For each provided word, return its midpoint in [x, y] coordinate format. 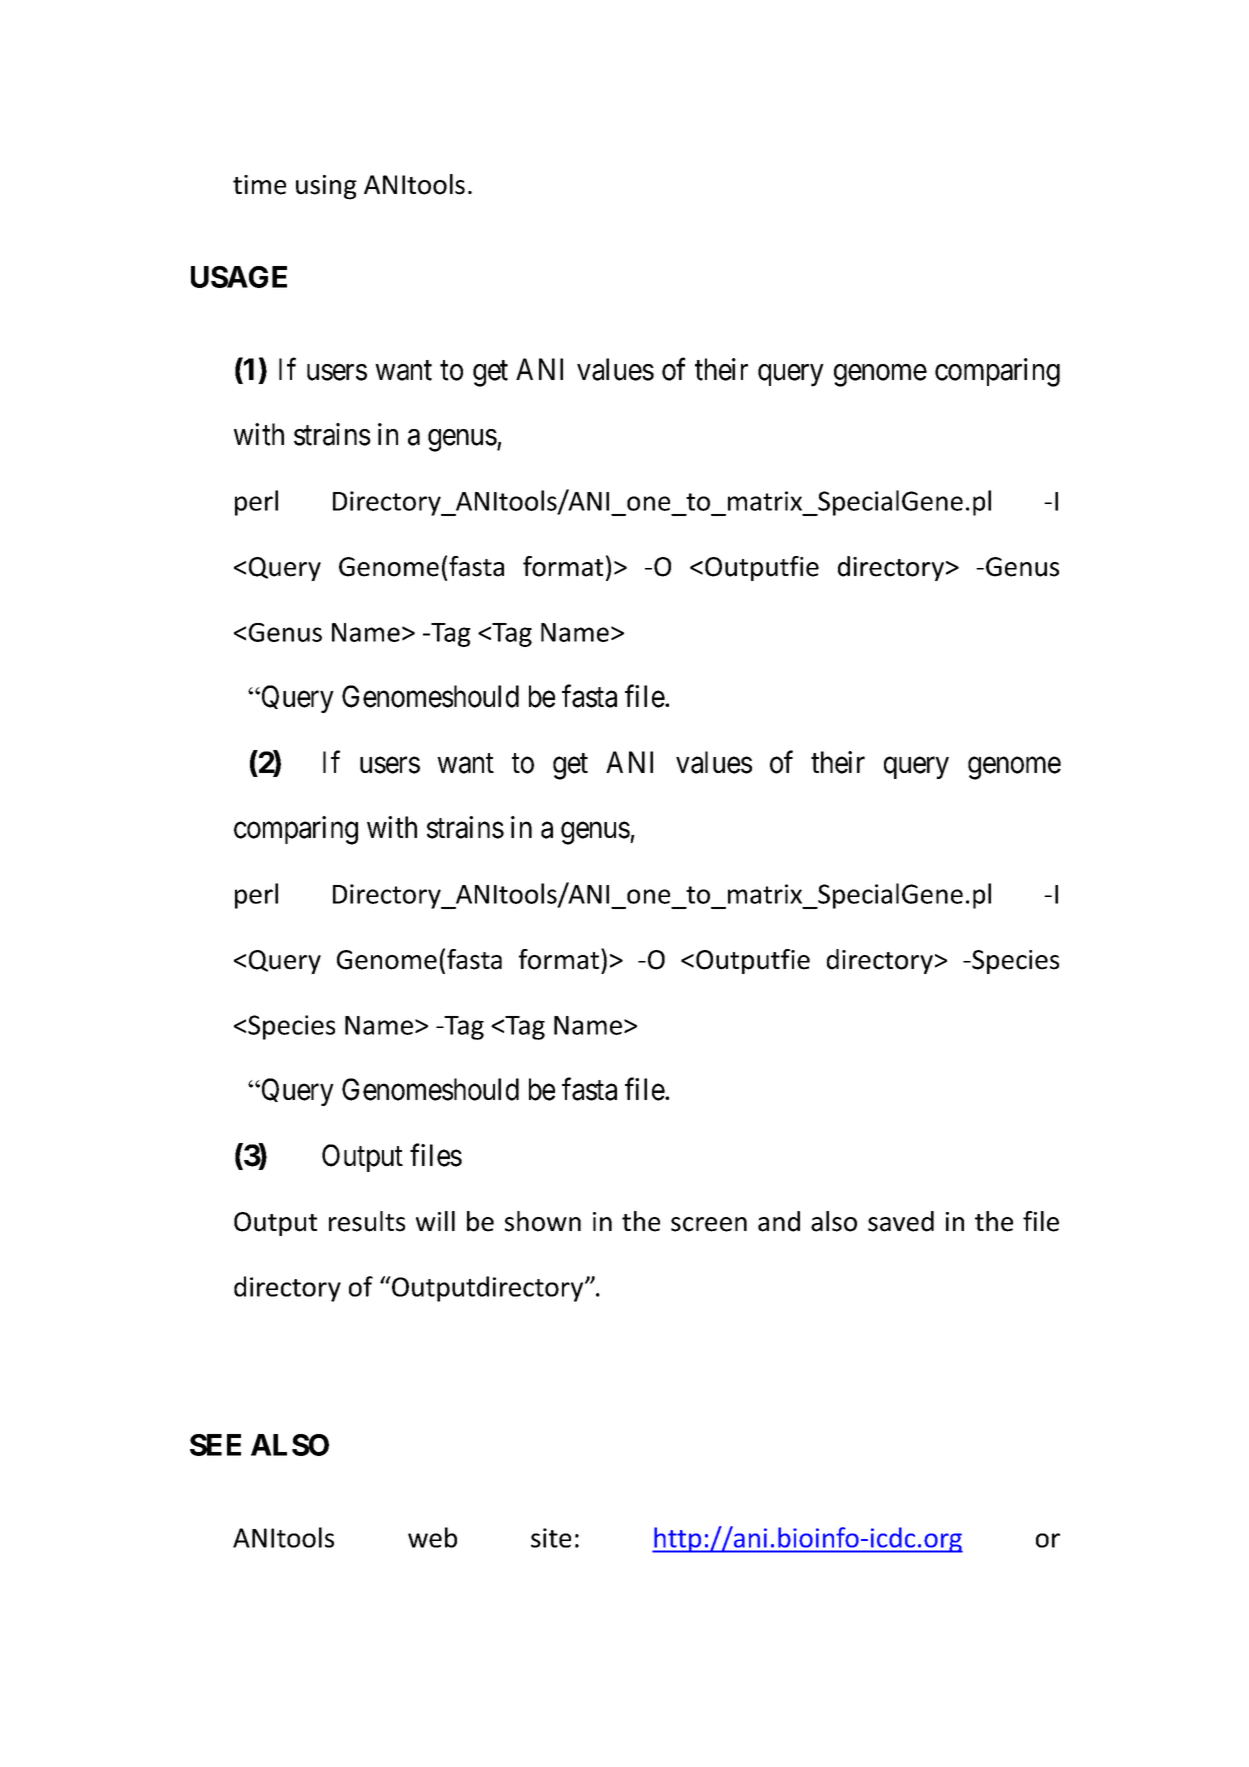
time [259, 185]
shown [543, 1221]
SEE [215, 1445]
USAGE [239, 277]
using [326, 187]
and [779, 1221]
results [367, 1221]
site [551, 1538]
